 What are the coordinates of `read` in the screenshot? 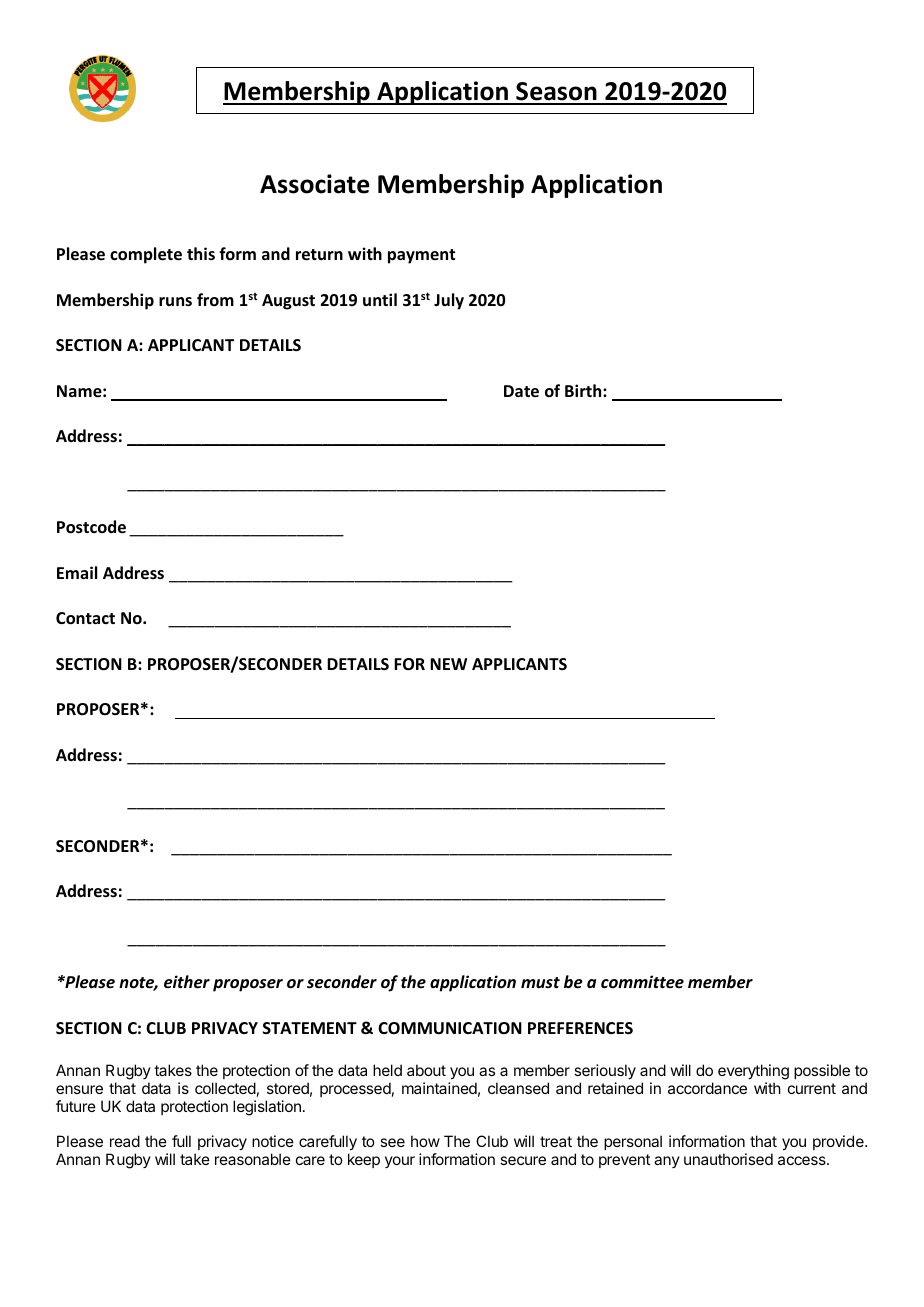 It's located at (125, 1141).
